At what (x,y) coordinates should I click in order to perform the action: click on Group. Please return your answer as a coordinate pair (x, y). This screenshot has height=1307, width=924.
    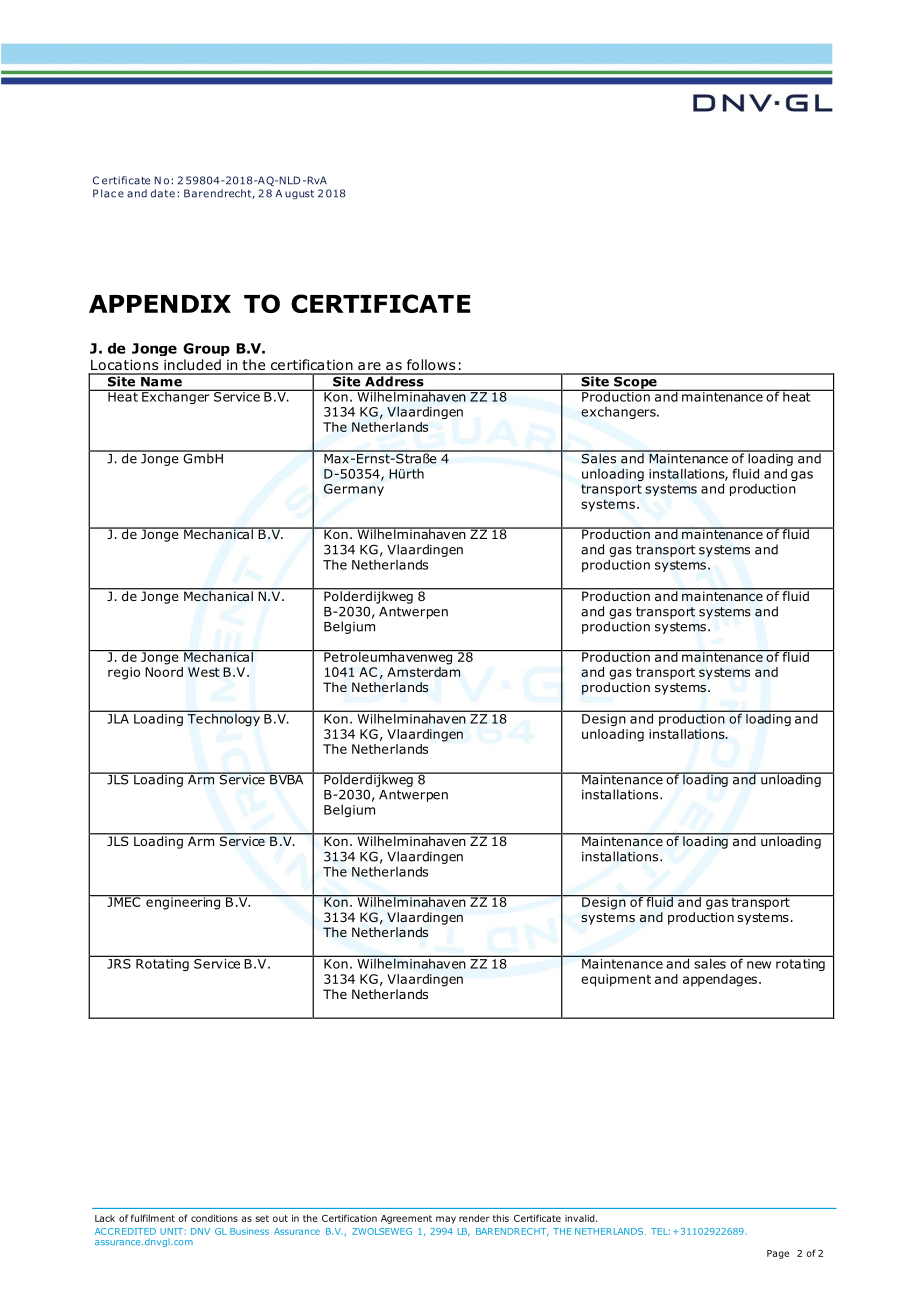
    Looking at the image, I should click on (206, 349).
